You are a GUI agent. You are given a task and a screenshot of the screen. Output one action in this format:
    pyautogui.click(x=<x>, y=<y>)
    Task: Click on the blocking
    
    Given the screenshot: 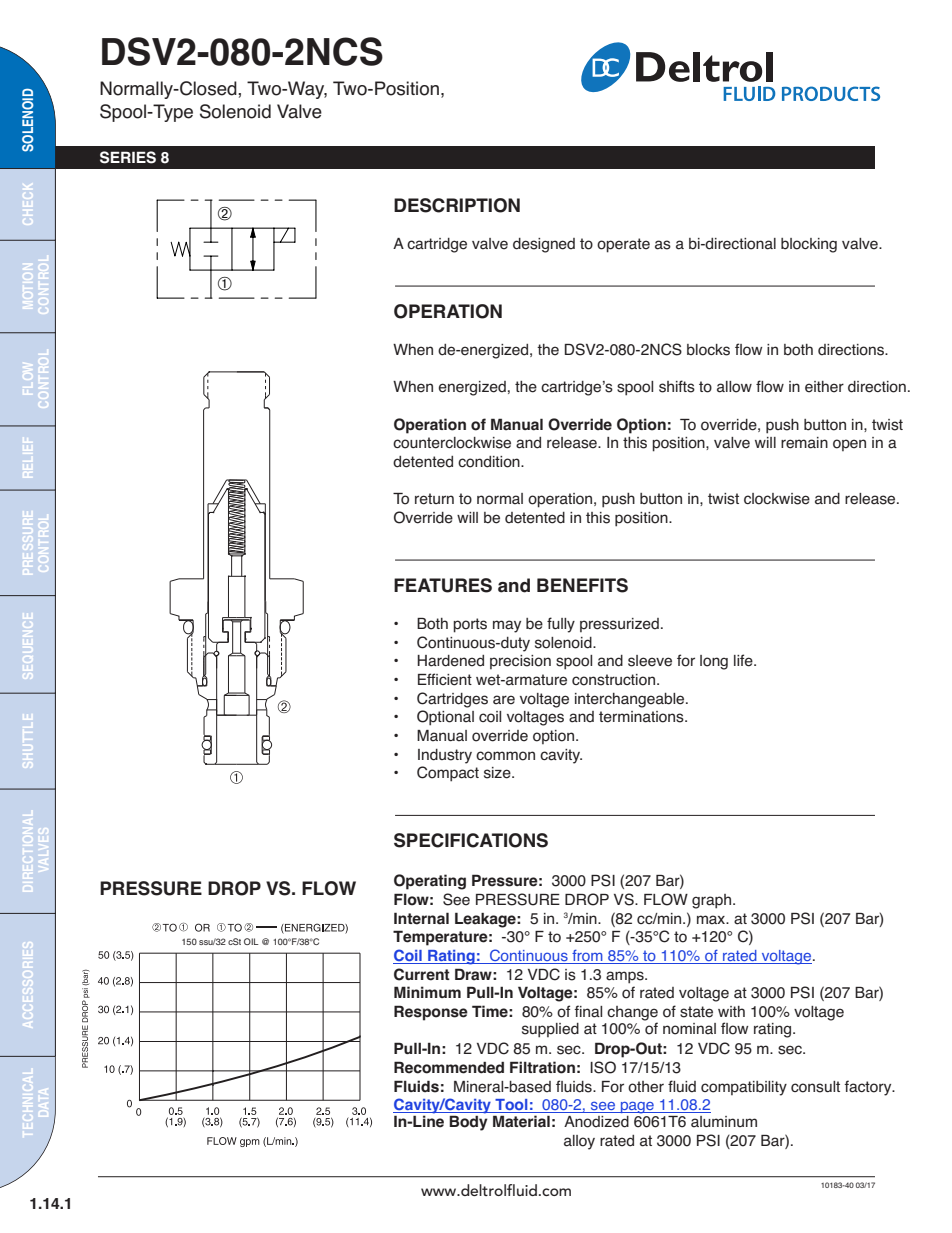 What is the action you would take?
    pyautogui.click(x=809, y=245)
